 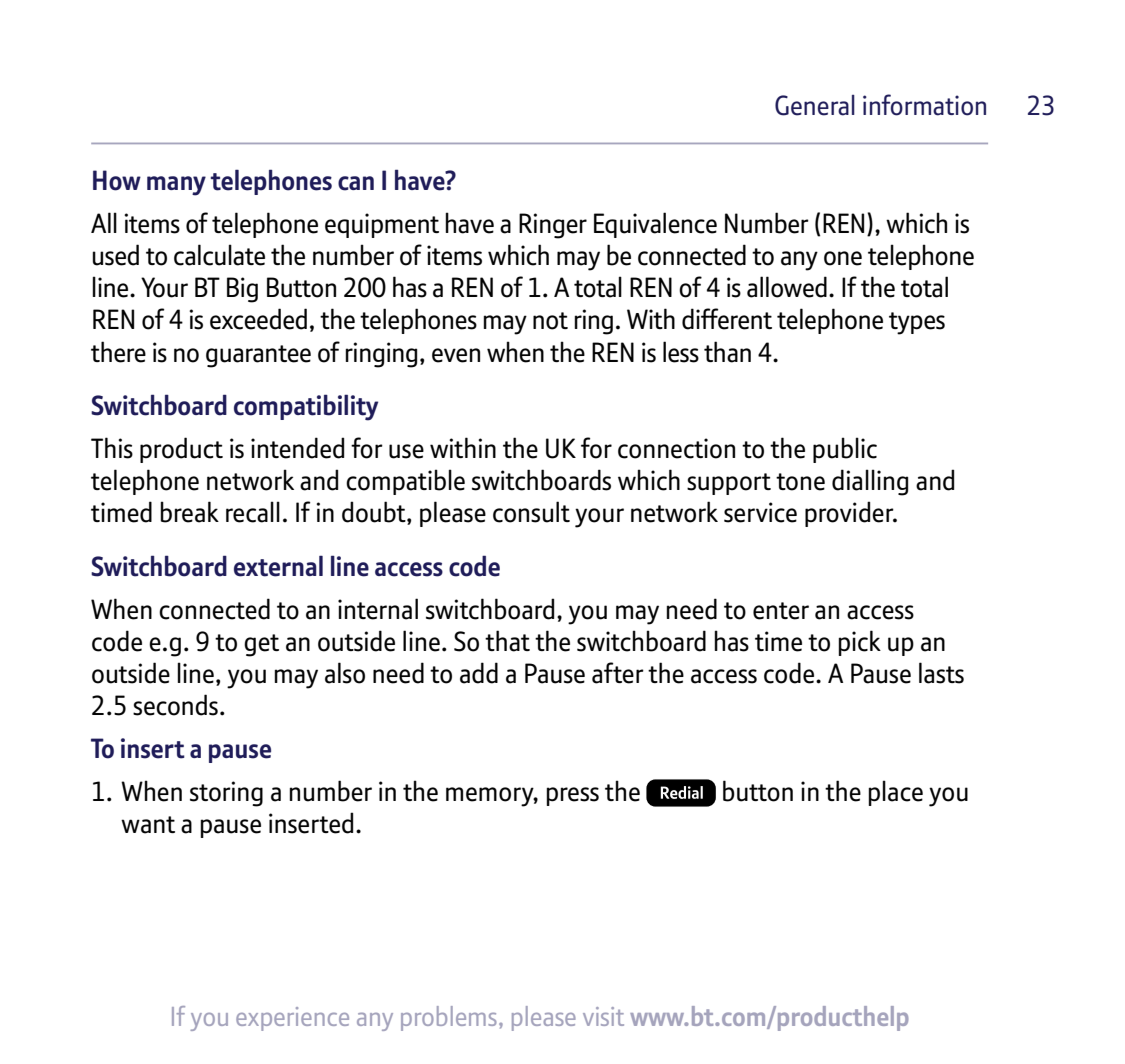 I want to click on pick, so click(x=860, y=643).
